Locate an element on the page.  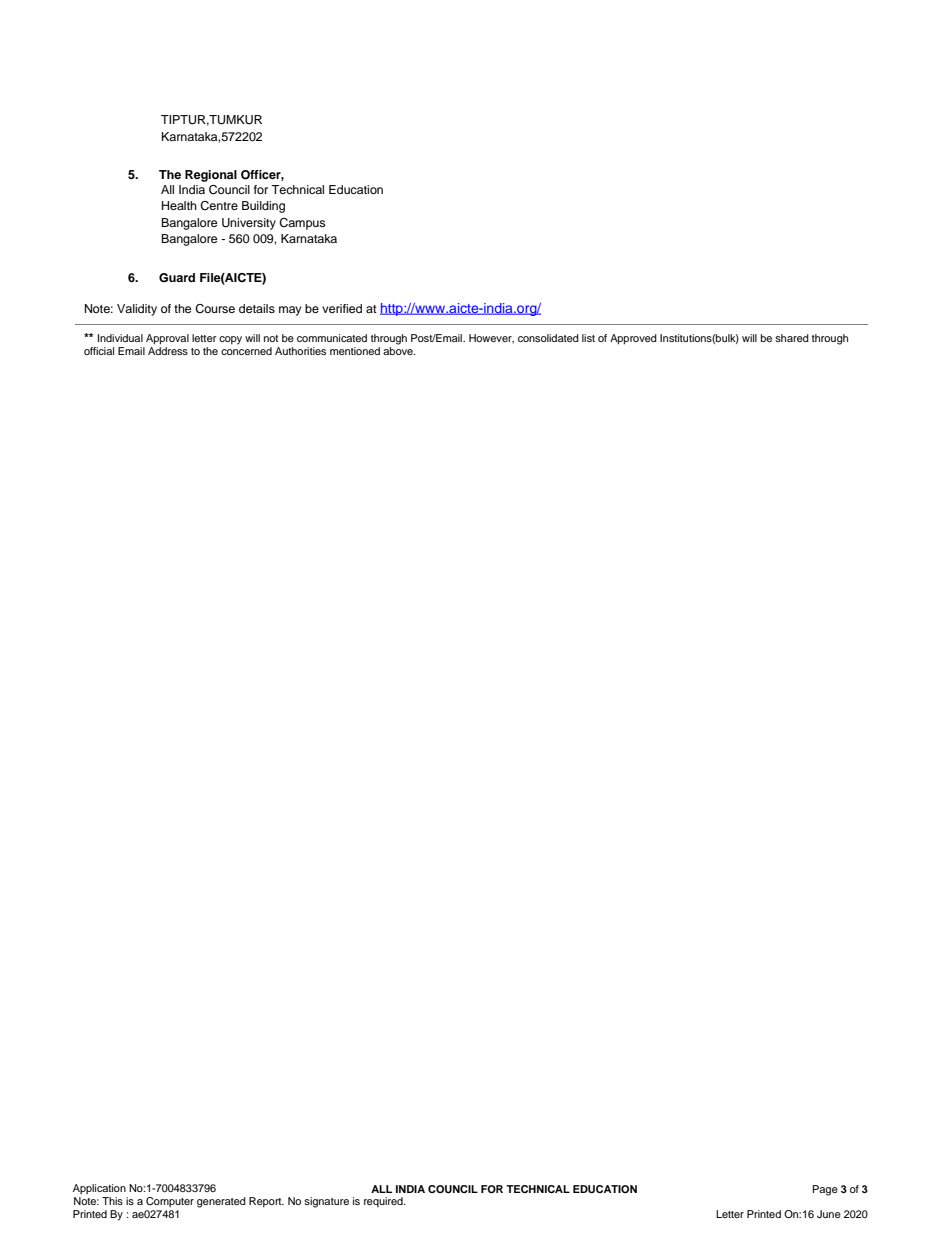
Health is located at coordinates (179, 205).
